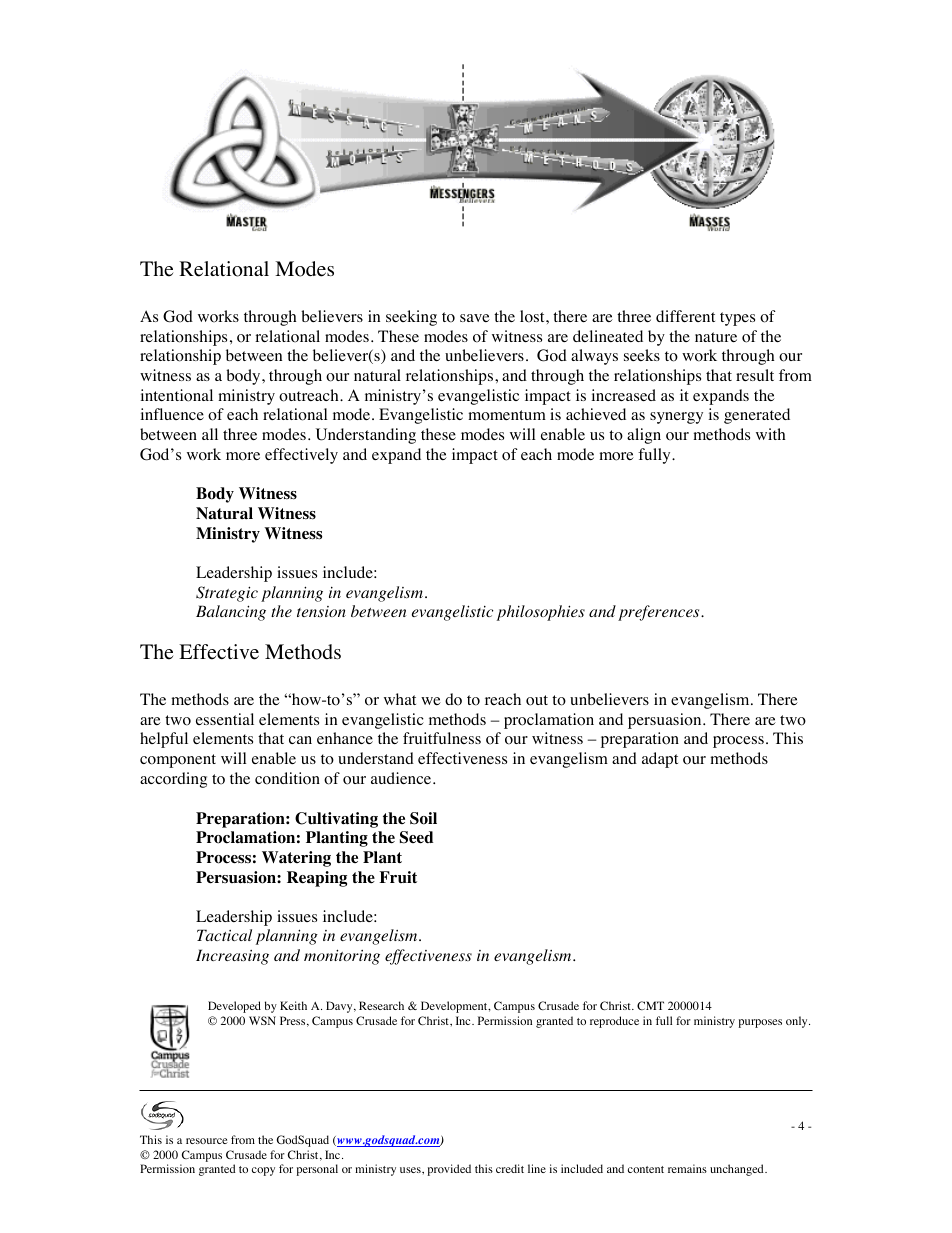 This document has height=1233, width=952. What do you see at coordinates (176, 395) in the document?
I see `intentional` at bounding box center [176, 395].
